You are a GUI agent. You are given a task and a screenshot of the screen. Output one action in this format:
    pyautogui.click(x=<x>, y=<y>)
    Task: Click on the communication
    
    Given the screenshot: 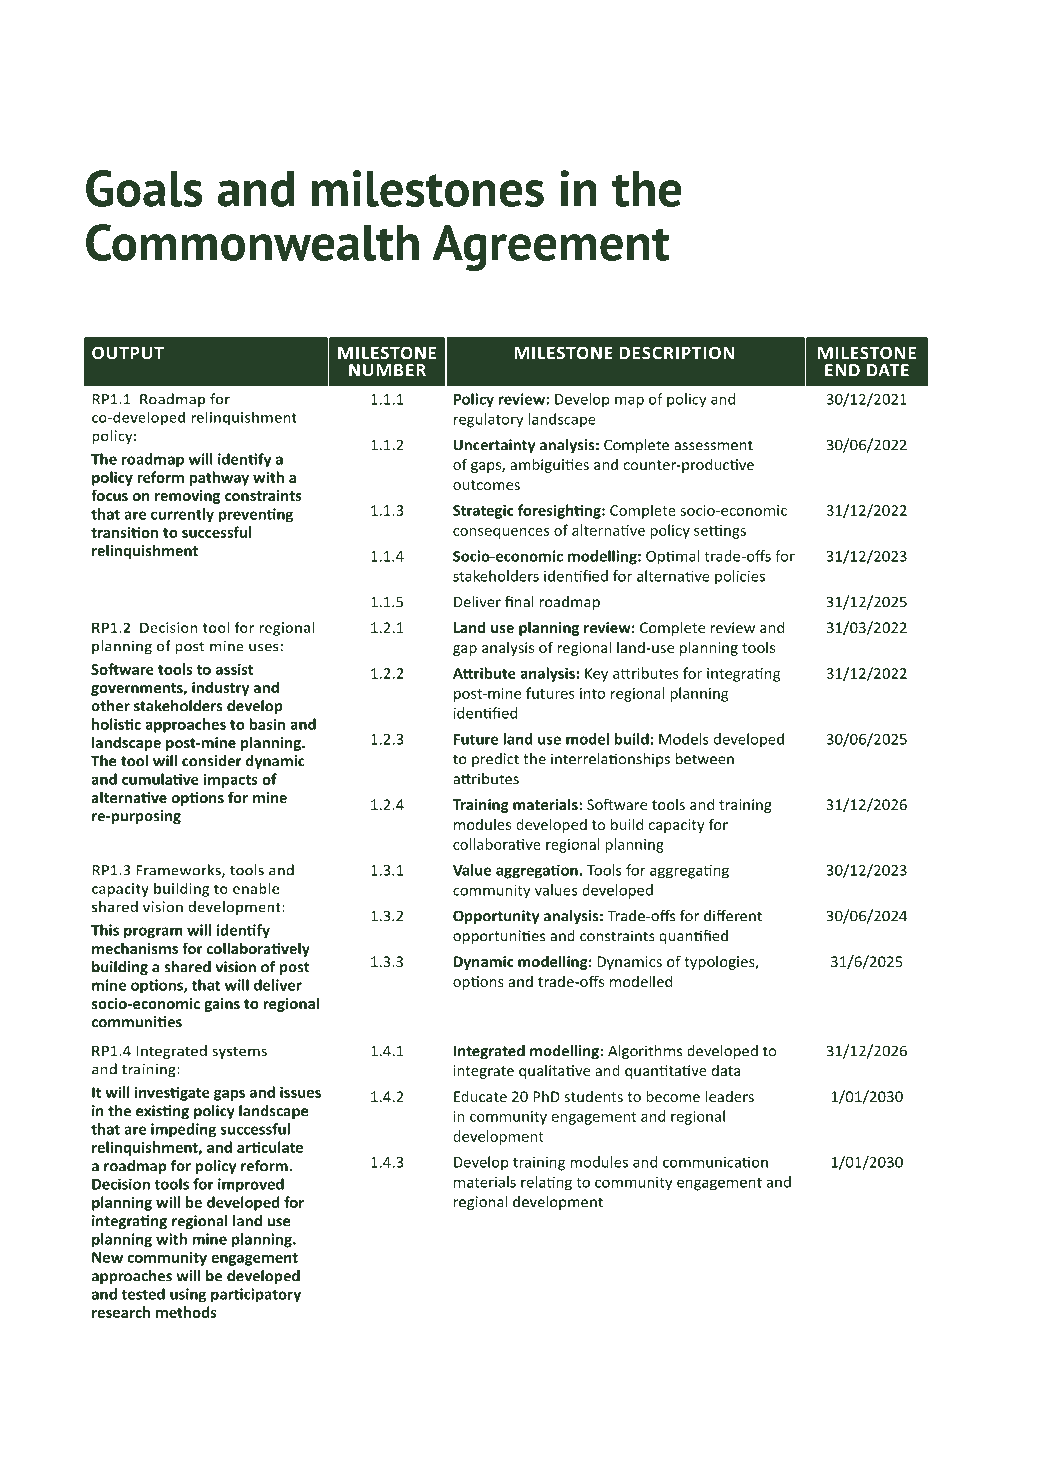 What is the action you would take?
    pyautogui.click(x=715, y=1162)
